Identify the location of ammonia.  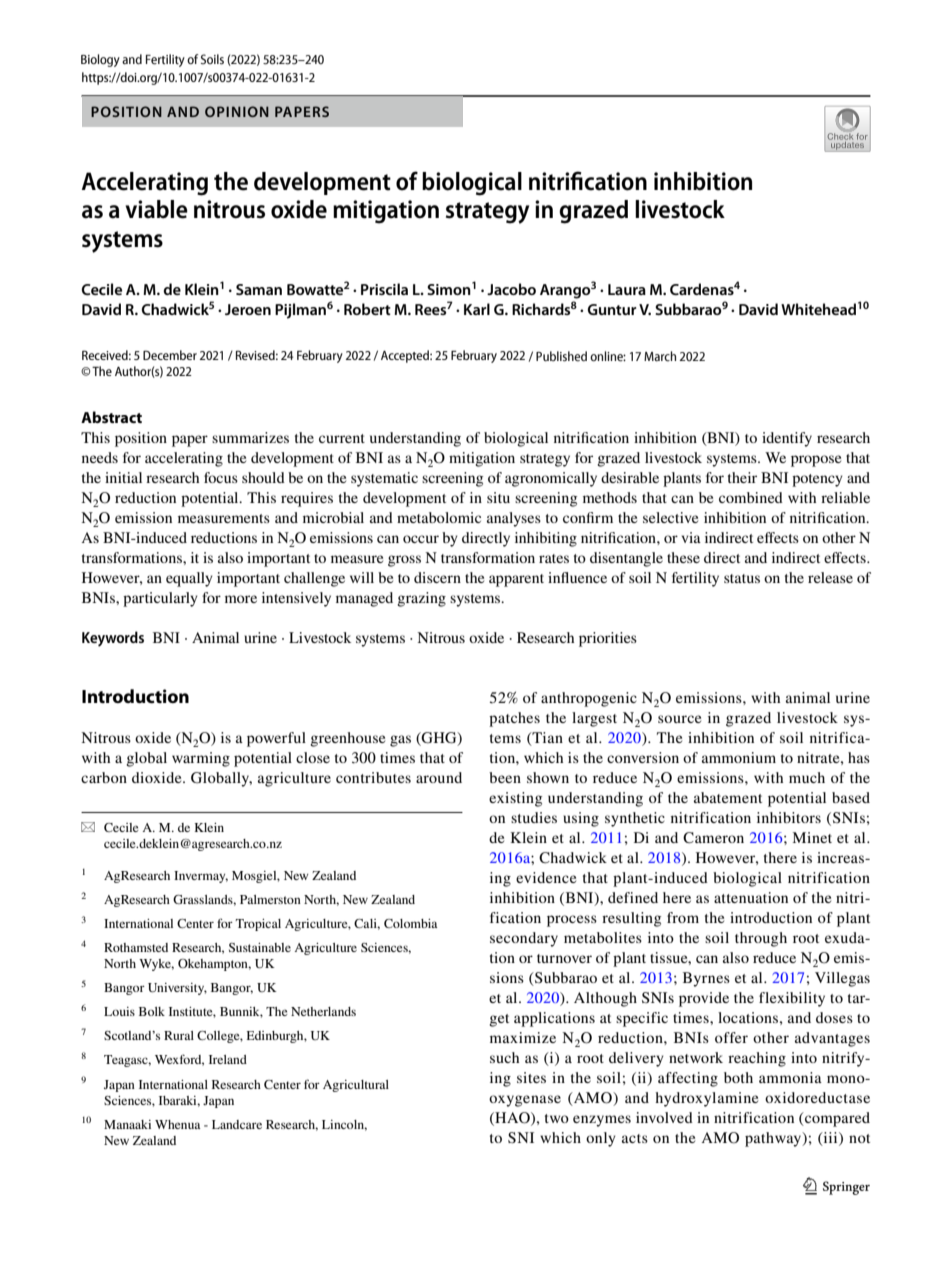
(790, 1077).
